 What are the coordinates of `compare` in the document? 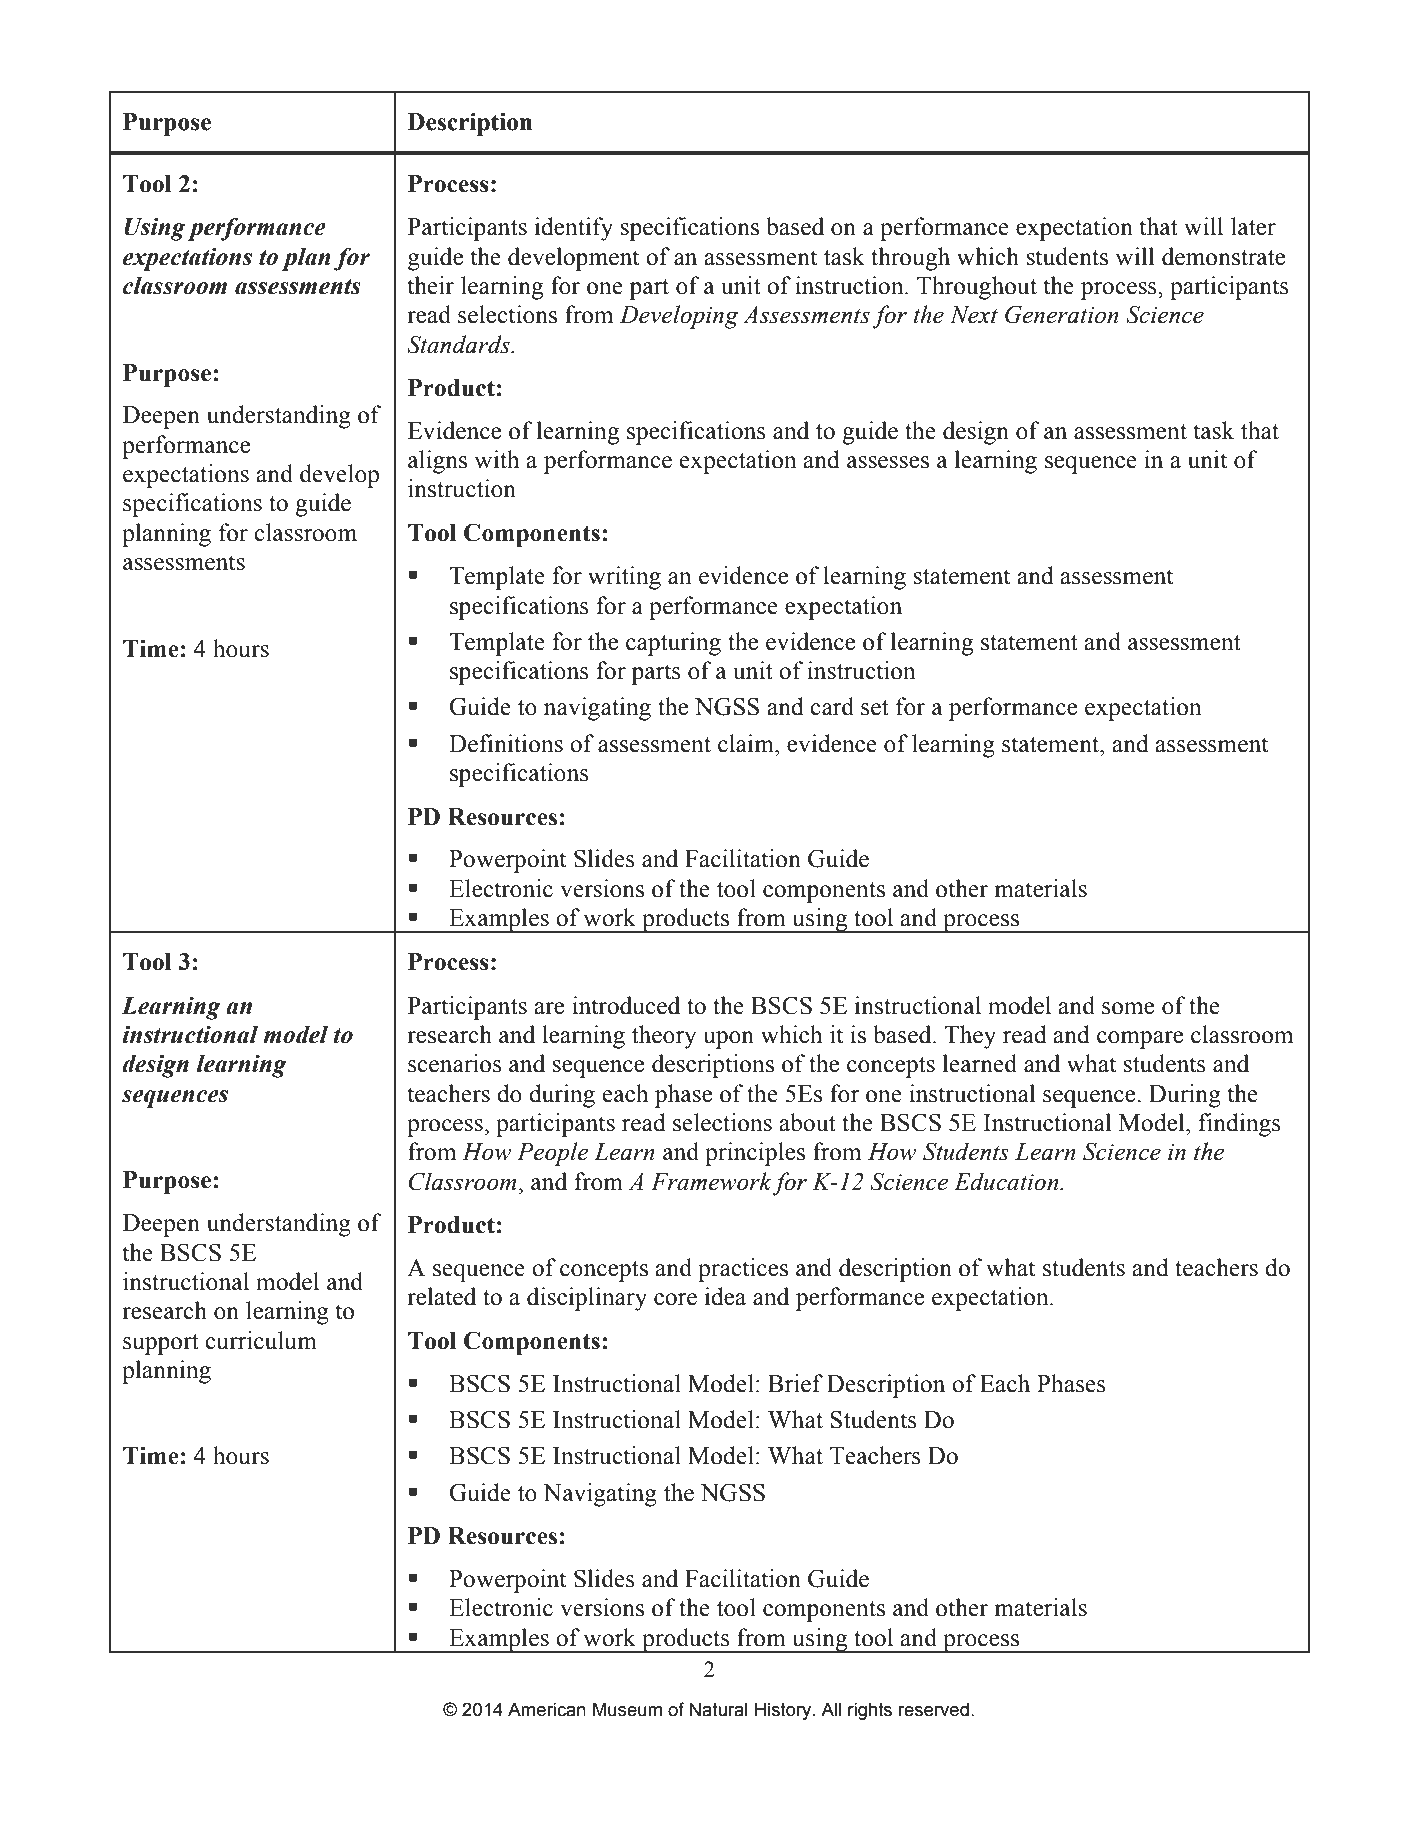 It's located at (1140, 1040).
